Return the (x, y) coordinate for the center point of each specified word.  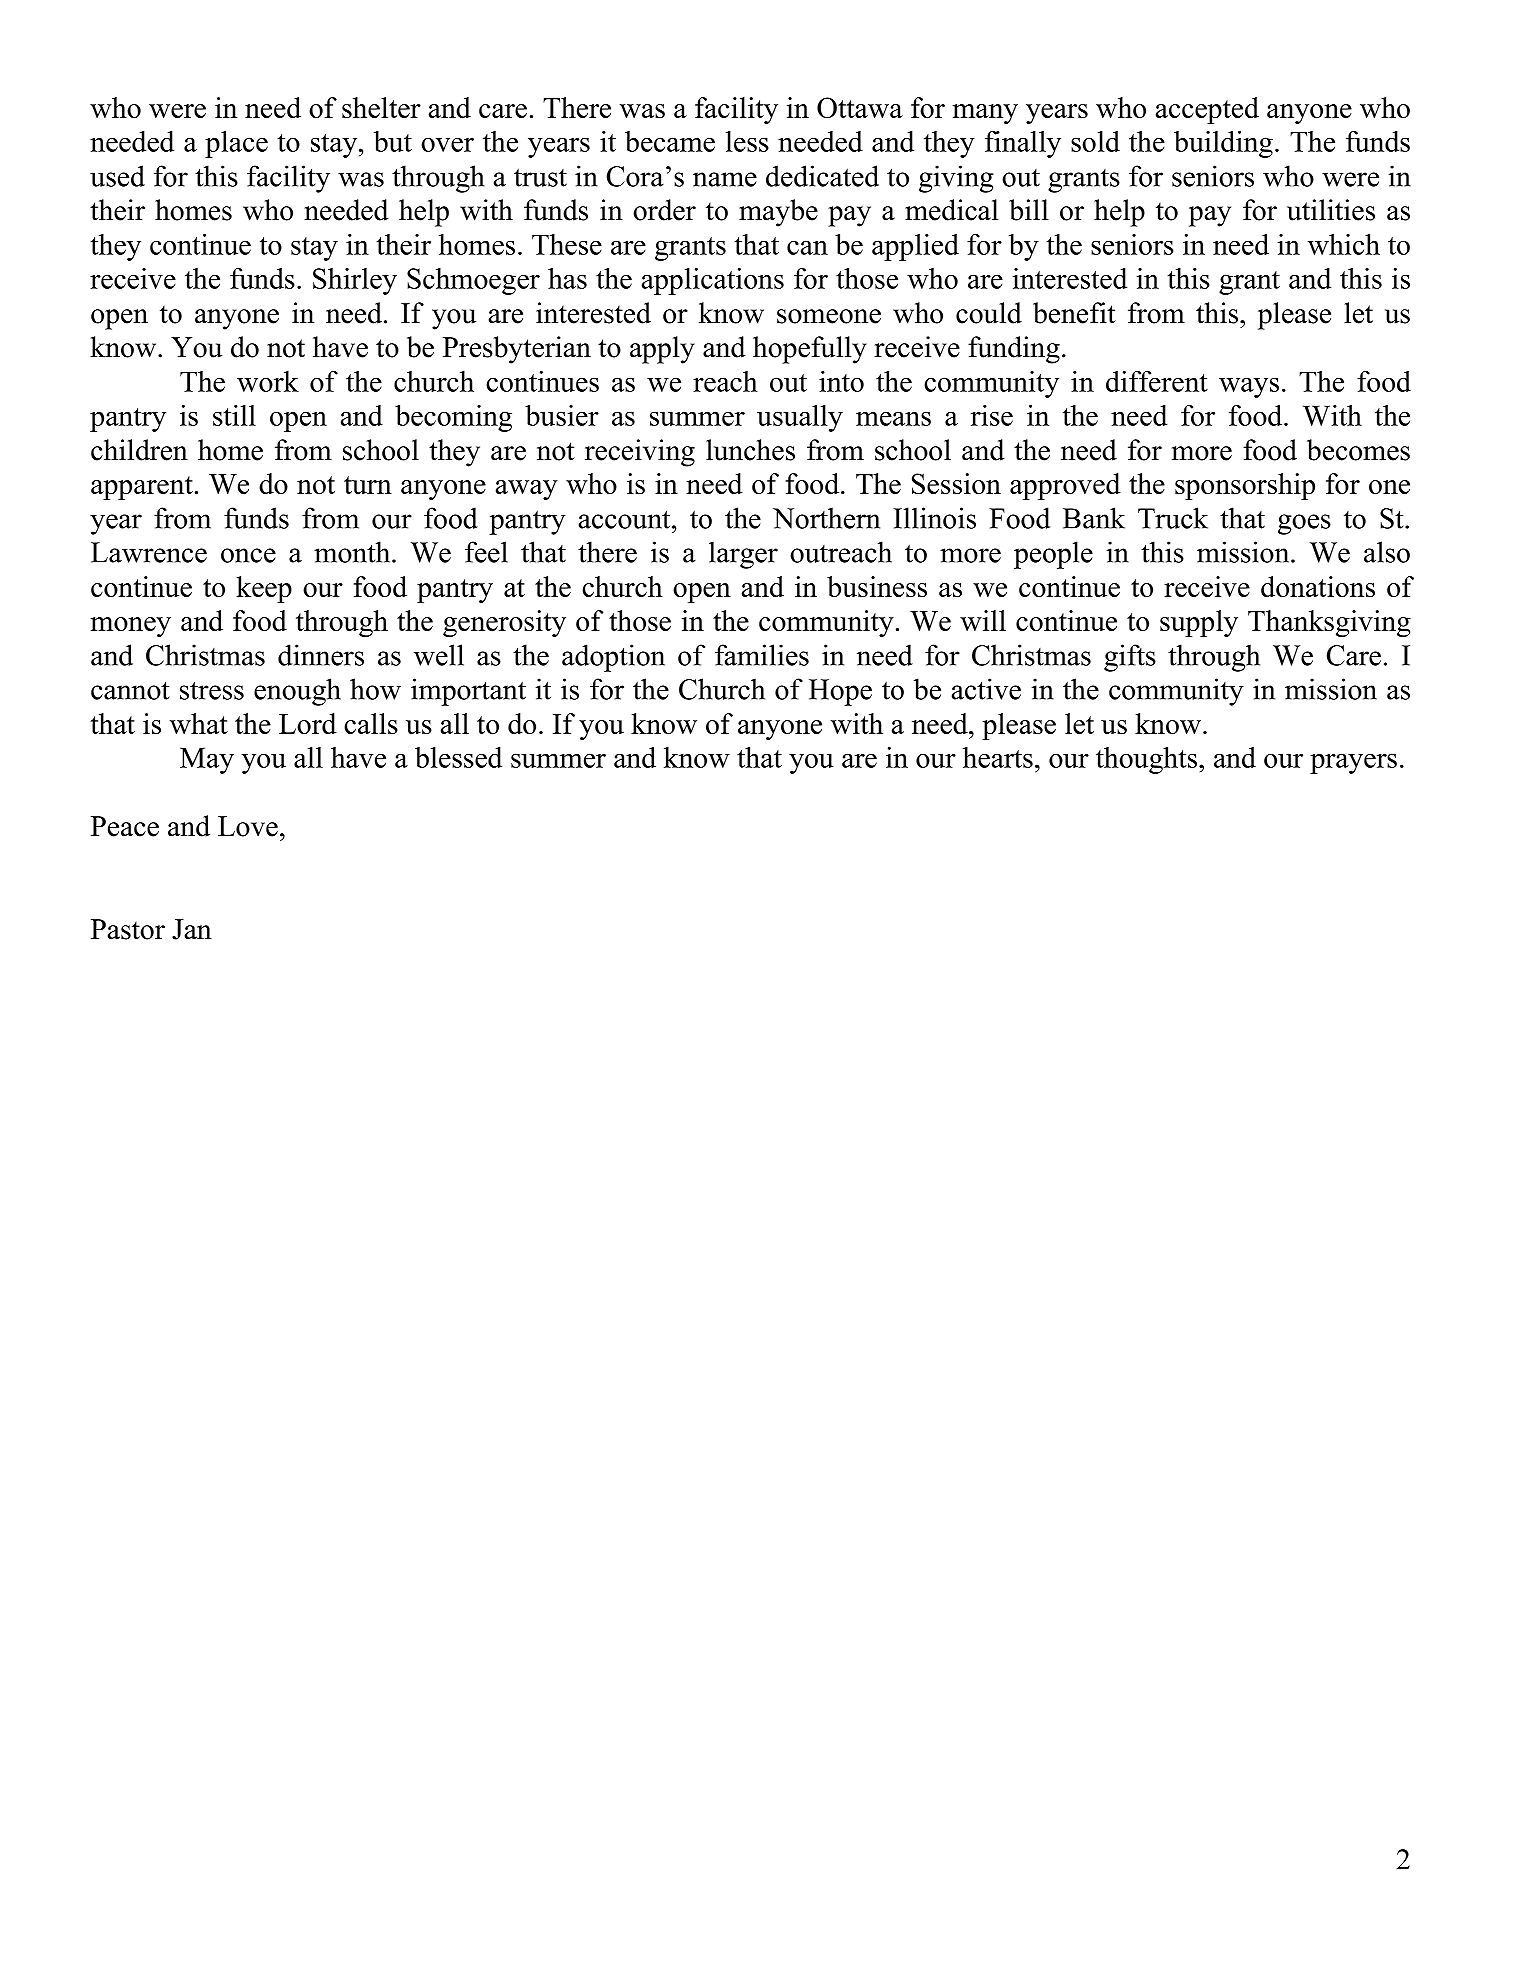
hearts (998, 757)
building (1223, 144)
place (236, 144)
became (670, 141)
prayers (1353, 763)
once (248, 555)
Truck (1173, 518)
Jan (192, 929)
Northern (826, 518)
